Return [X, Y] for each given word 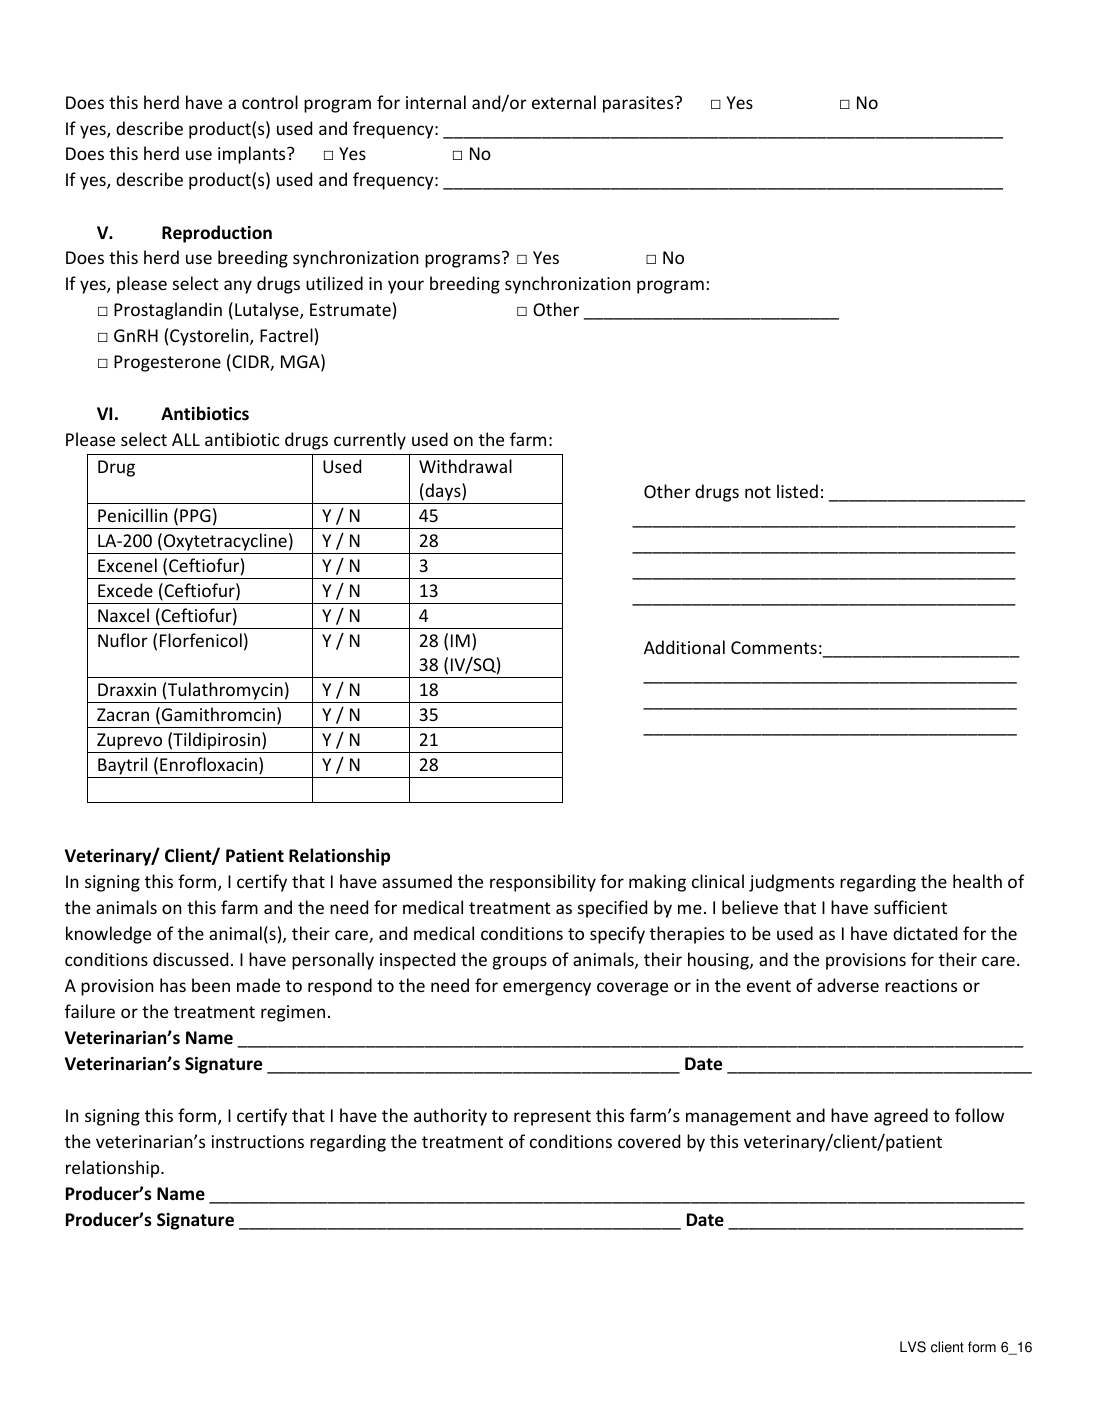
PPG [195, 515]
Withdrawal [465, 466]
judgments [791, 883]
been [211, 985]
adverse [848, 985]
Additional [684, 647]
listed [797, 491]
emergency [547, 989]
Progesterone [167, 363]
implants [253, 155]
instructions [258, 1141]
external [564, 102]
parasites [639, 104]
